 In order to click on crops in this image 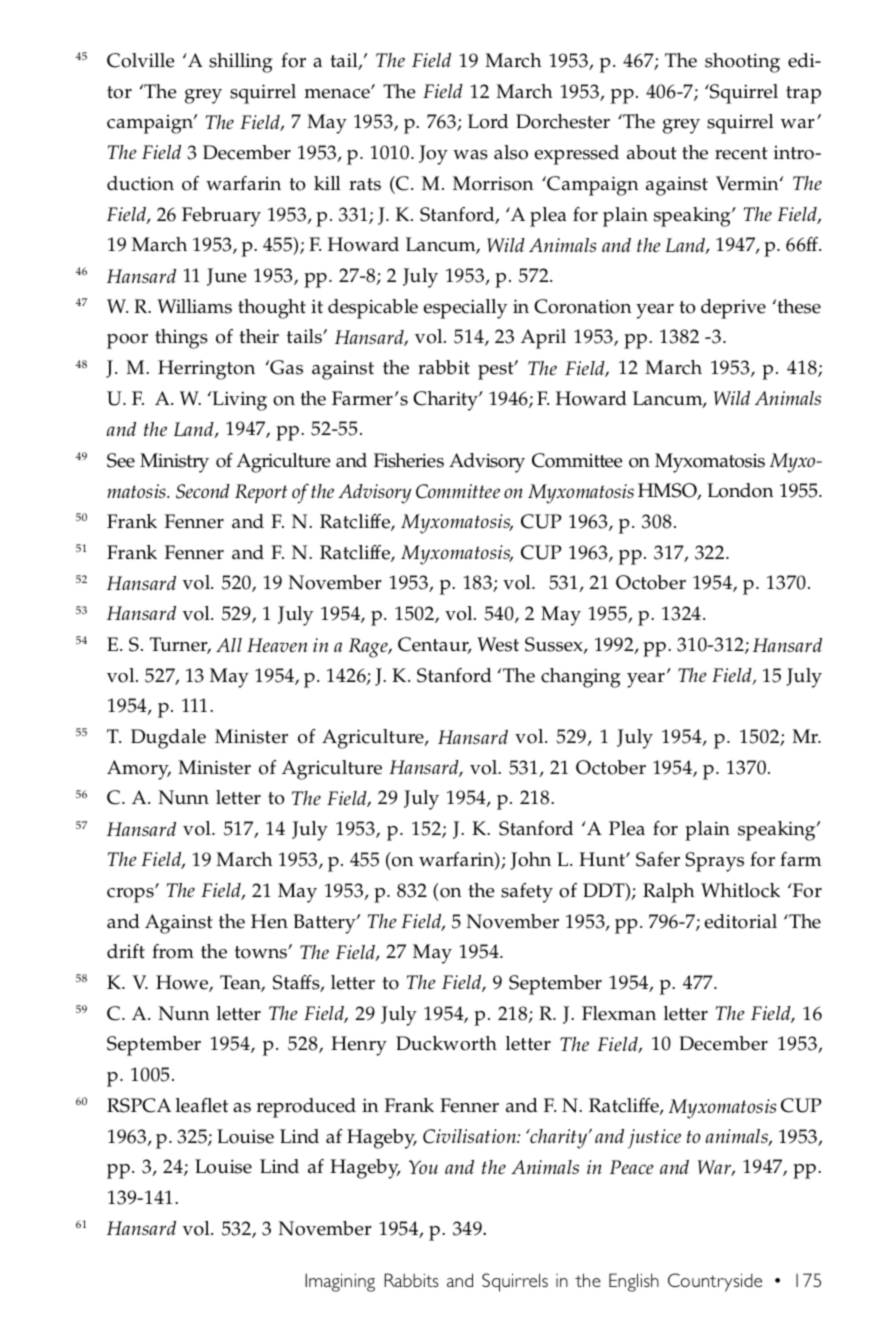, I will do `click(131, 895)`.
